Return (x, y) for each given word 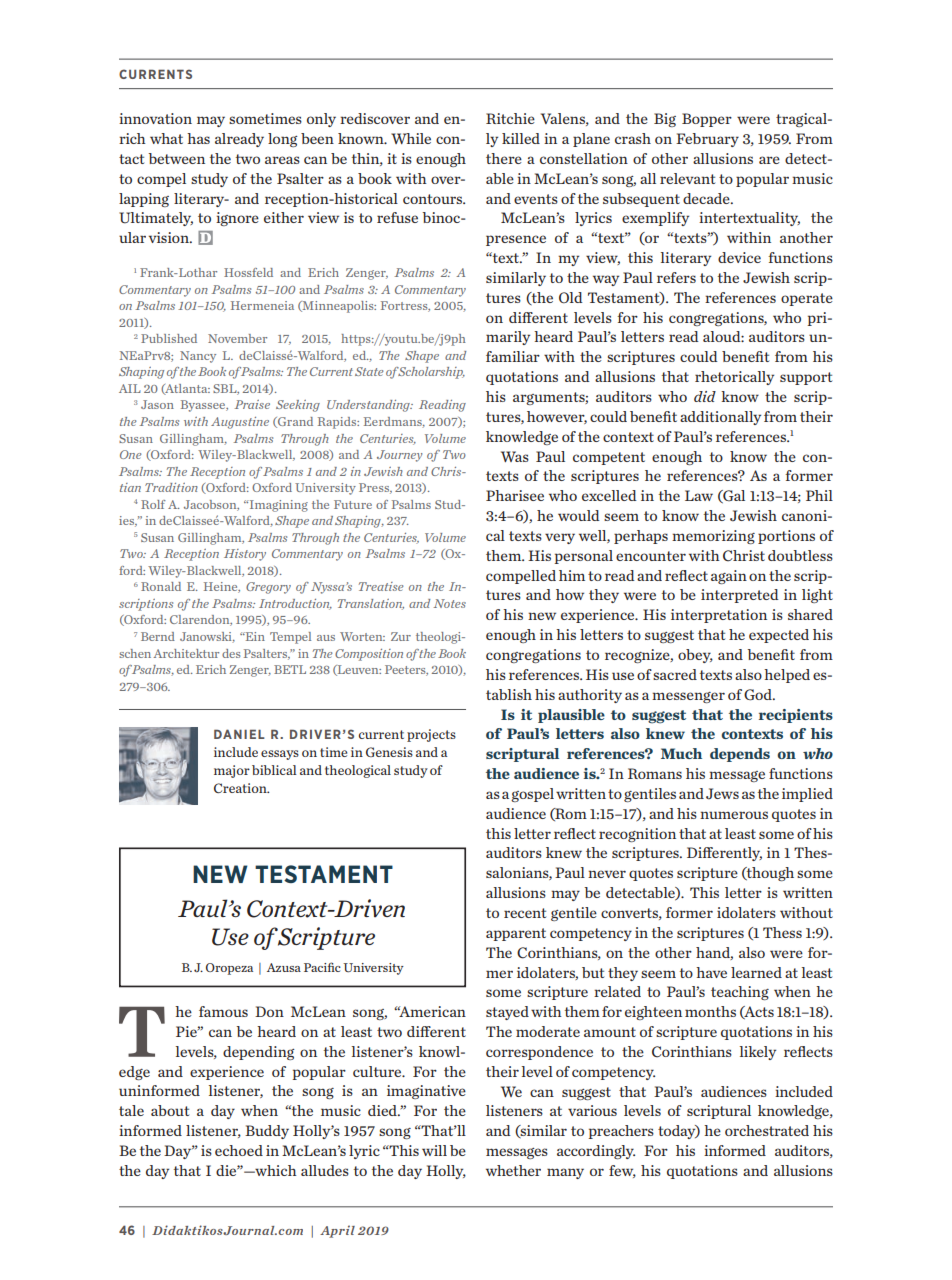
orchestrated (767, 1130)
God (759, 695)
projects (431, 735)
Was (515, 456)
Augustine (240, 423)
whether (513, 1170)
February (707, 140)
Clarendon (201, 620)
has (198, 138)
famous (223, 1011)
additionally (720, 418)
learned (756, 972)
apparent (516, 934)
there (504, 158)
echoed (239, 1150)
